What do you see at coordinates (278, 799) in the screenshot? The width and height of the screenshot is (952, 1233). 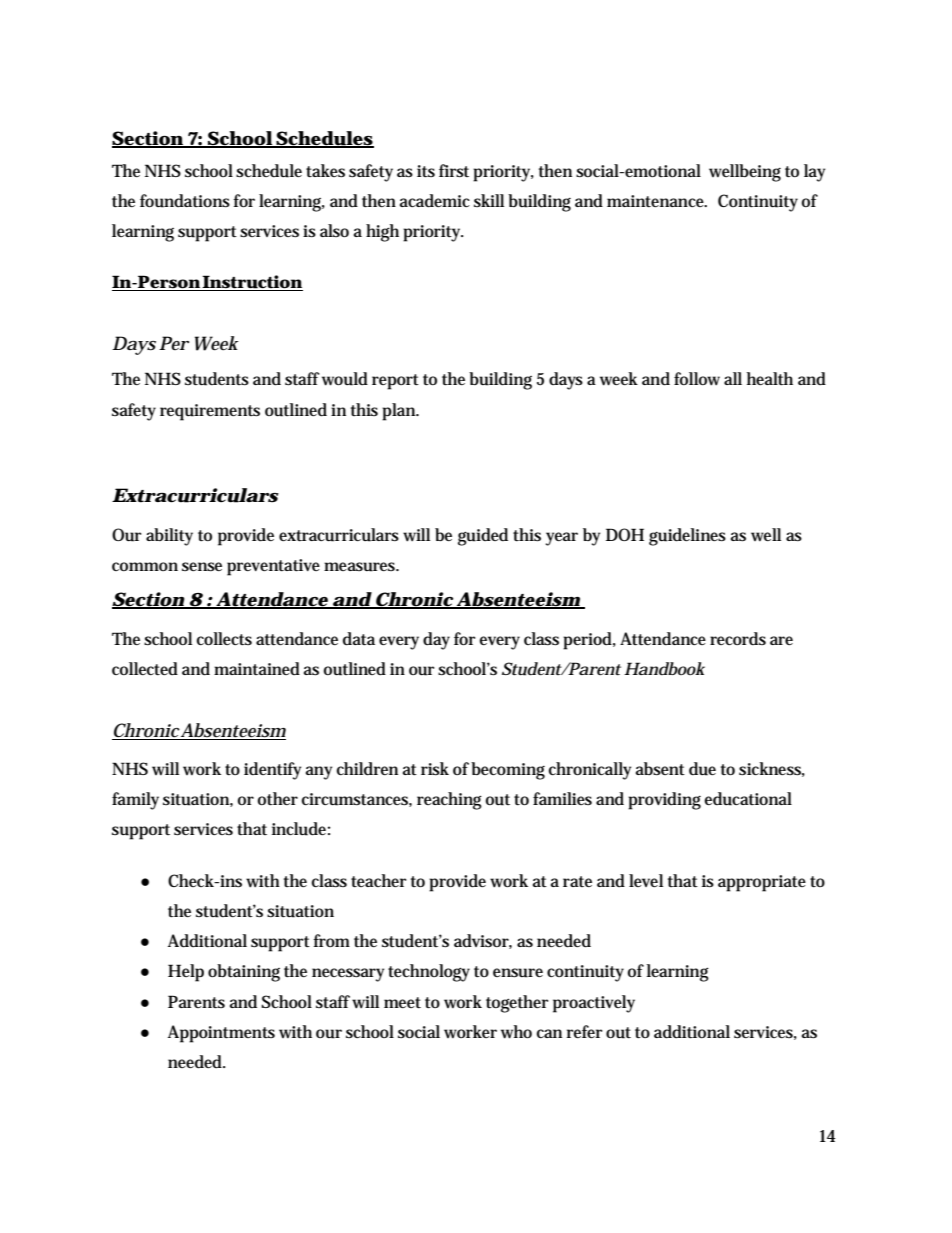 I see `other` at bounding box center [278, 799].
